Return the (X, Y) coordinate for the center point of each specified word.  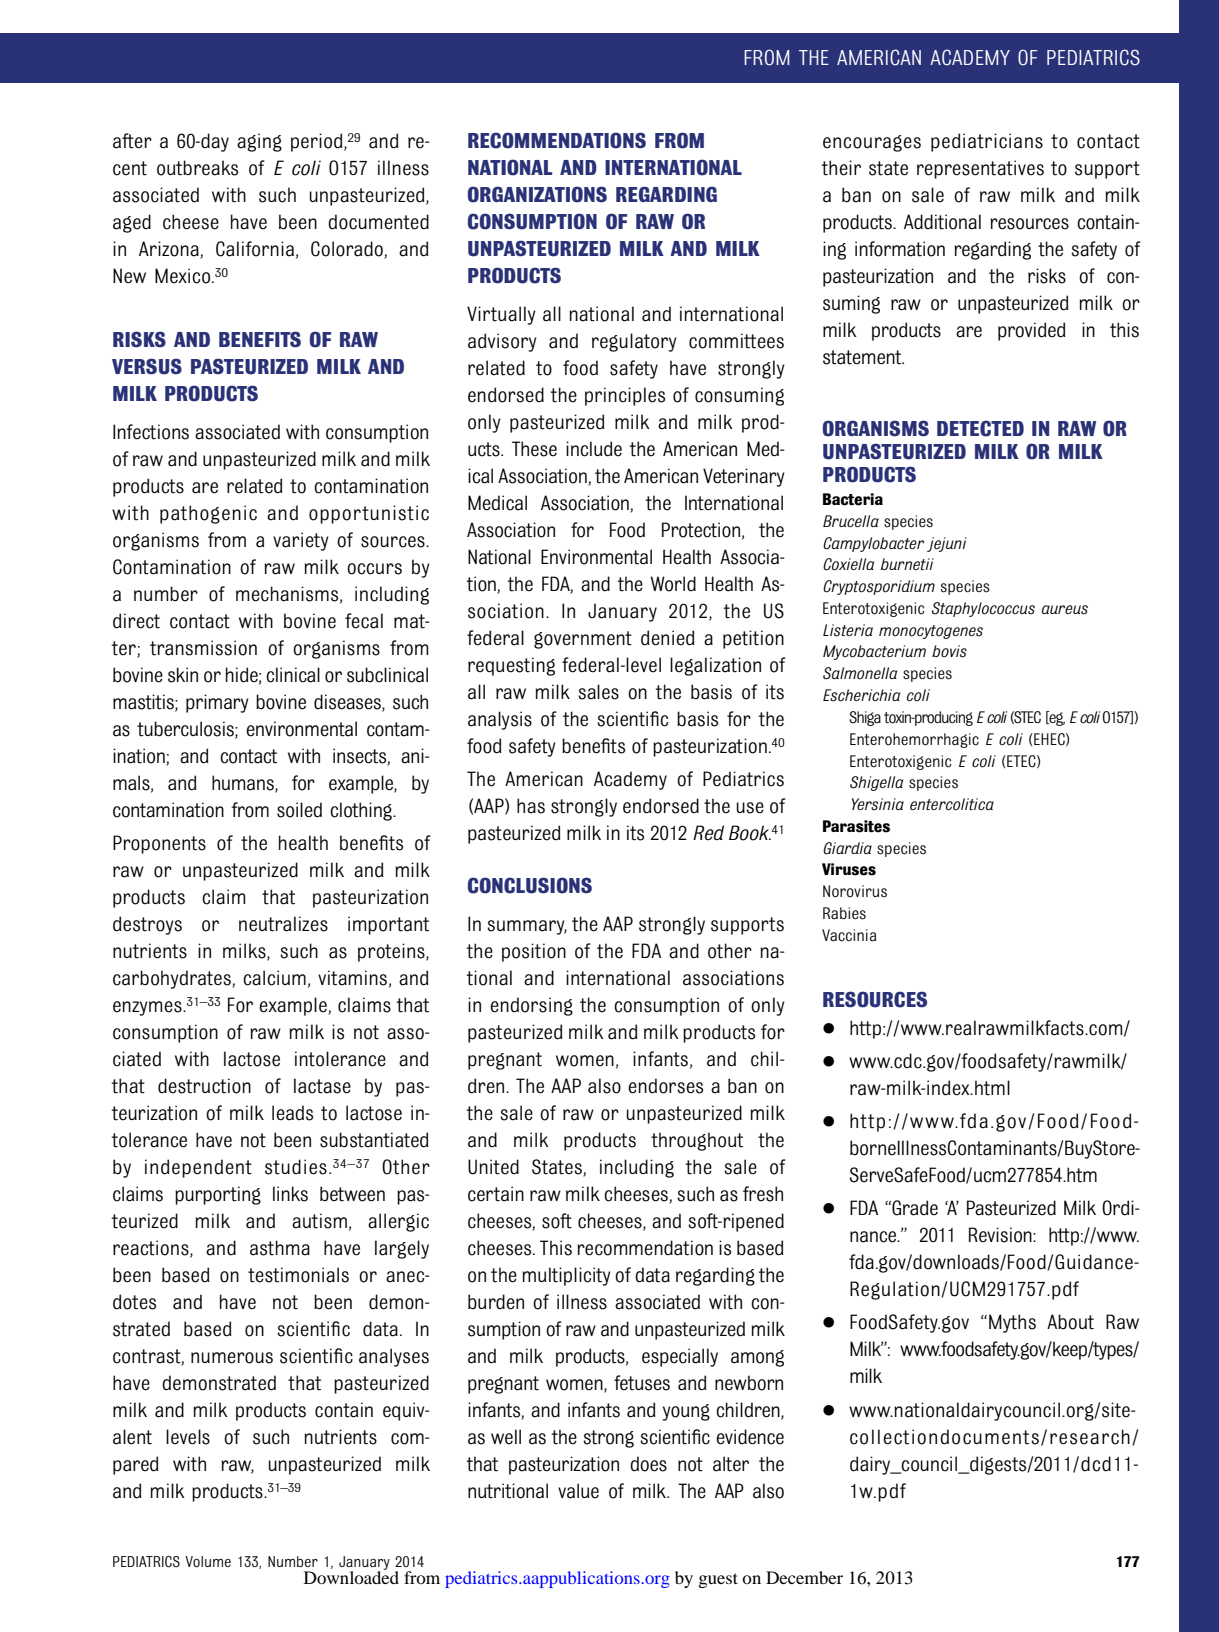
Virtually (501, 315)
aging (259, 142)
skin (183, 675)
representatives (980, 169)
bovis (949, 651)
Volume (208, 1562)
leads (292, 1113)
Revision (1001, 1235)
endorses (665, 1086)
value (578, 1491)
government (583, 640)
